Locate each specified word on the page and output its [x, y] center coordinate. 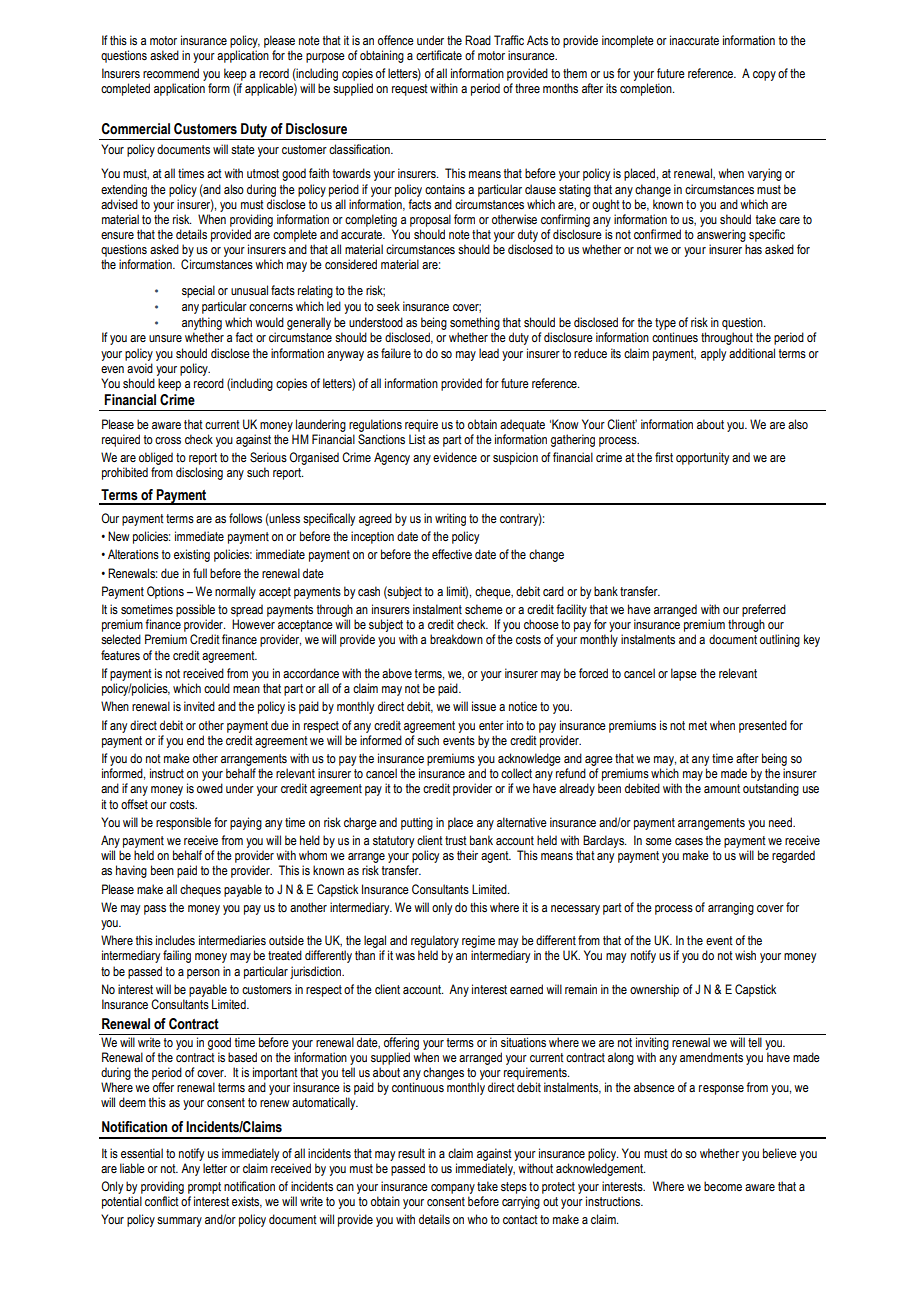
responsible [183, 823]
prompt [204, 1188]
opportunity [702, 458]
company [453, 1189]
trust [456, 841]
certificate [439, 55]
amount [722, 788]
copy [764, 76]
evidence [455, 457]
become [723, 1186]
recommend [171, 73]
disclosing [199, 473]
